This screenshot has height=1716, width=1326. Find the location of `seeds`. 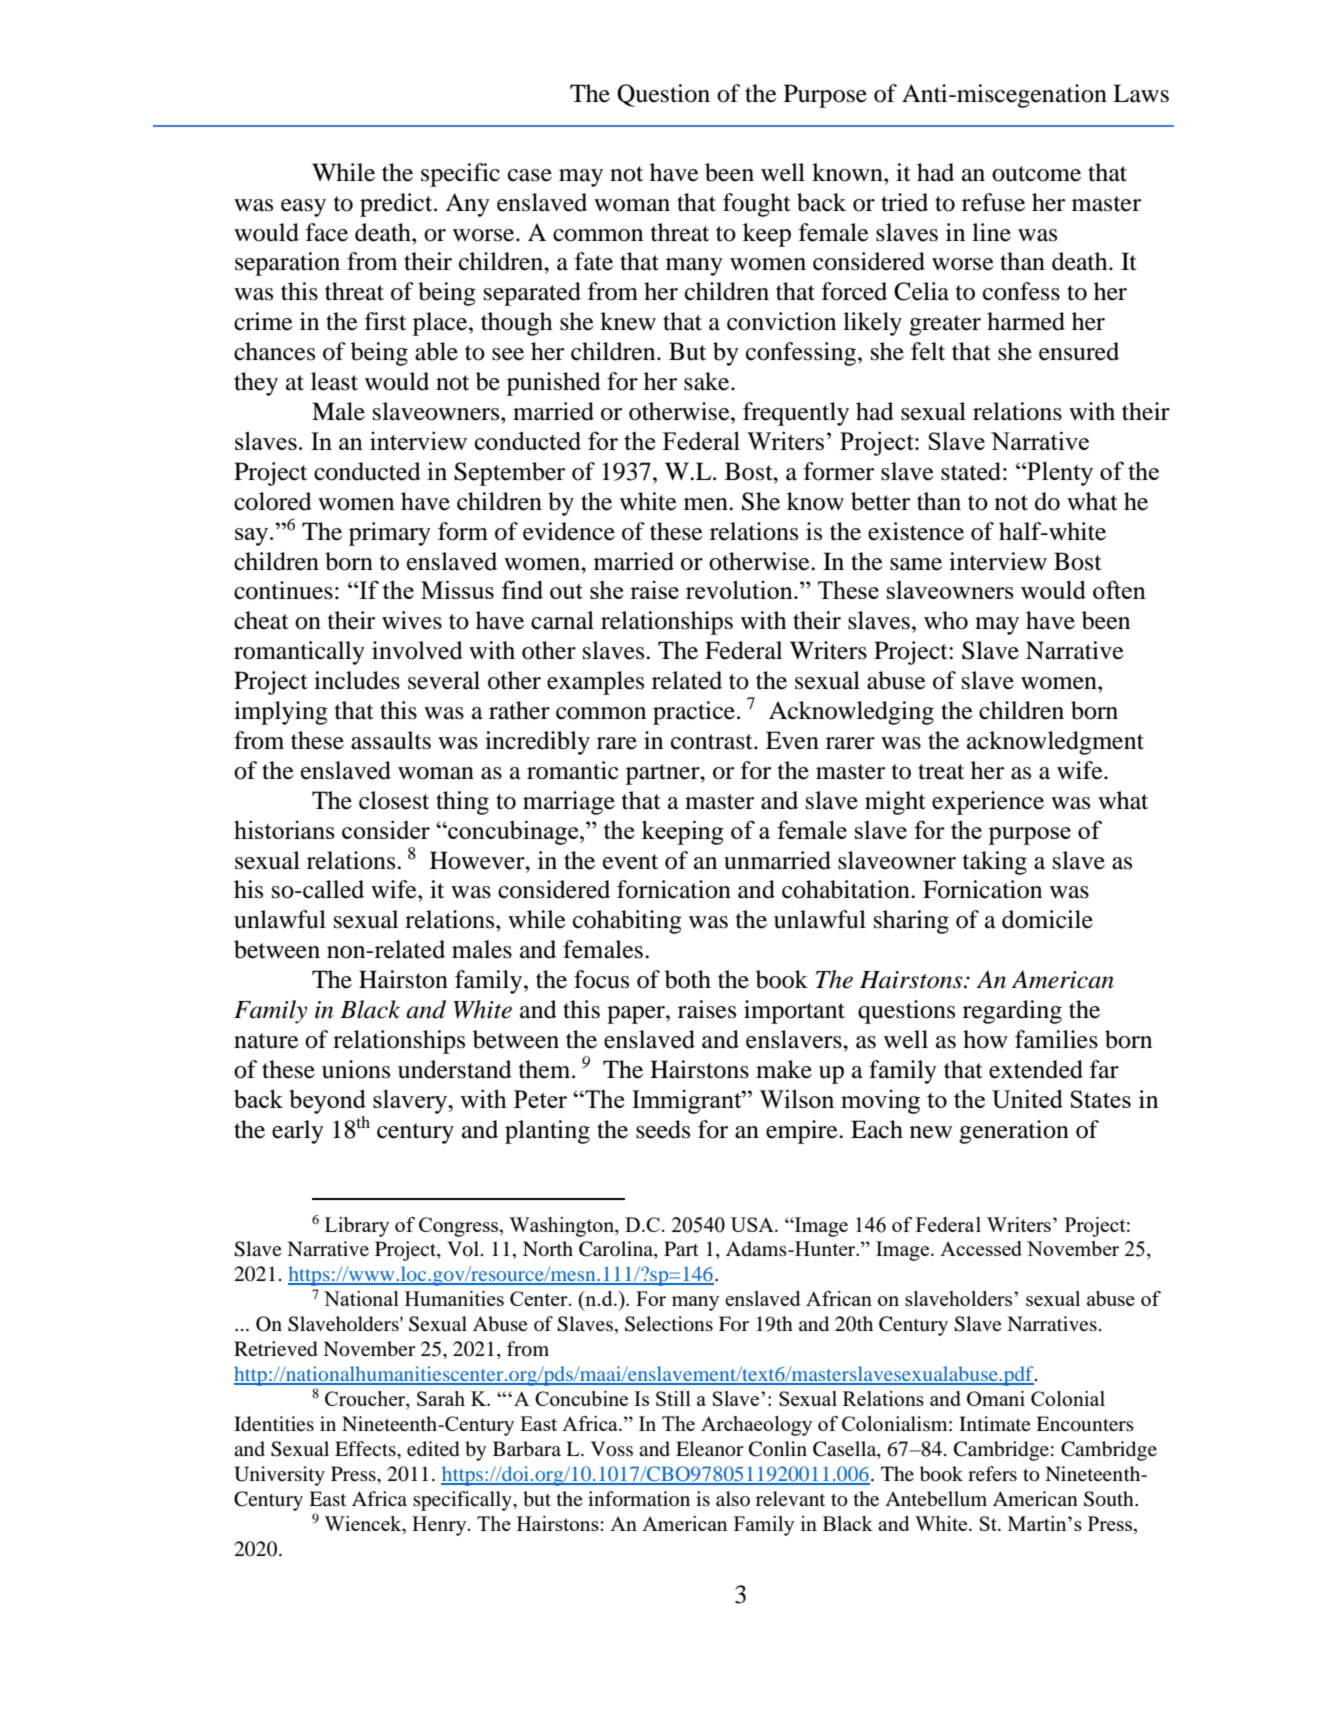

seeds is located at coordinates (663, 1129).
